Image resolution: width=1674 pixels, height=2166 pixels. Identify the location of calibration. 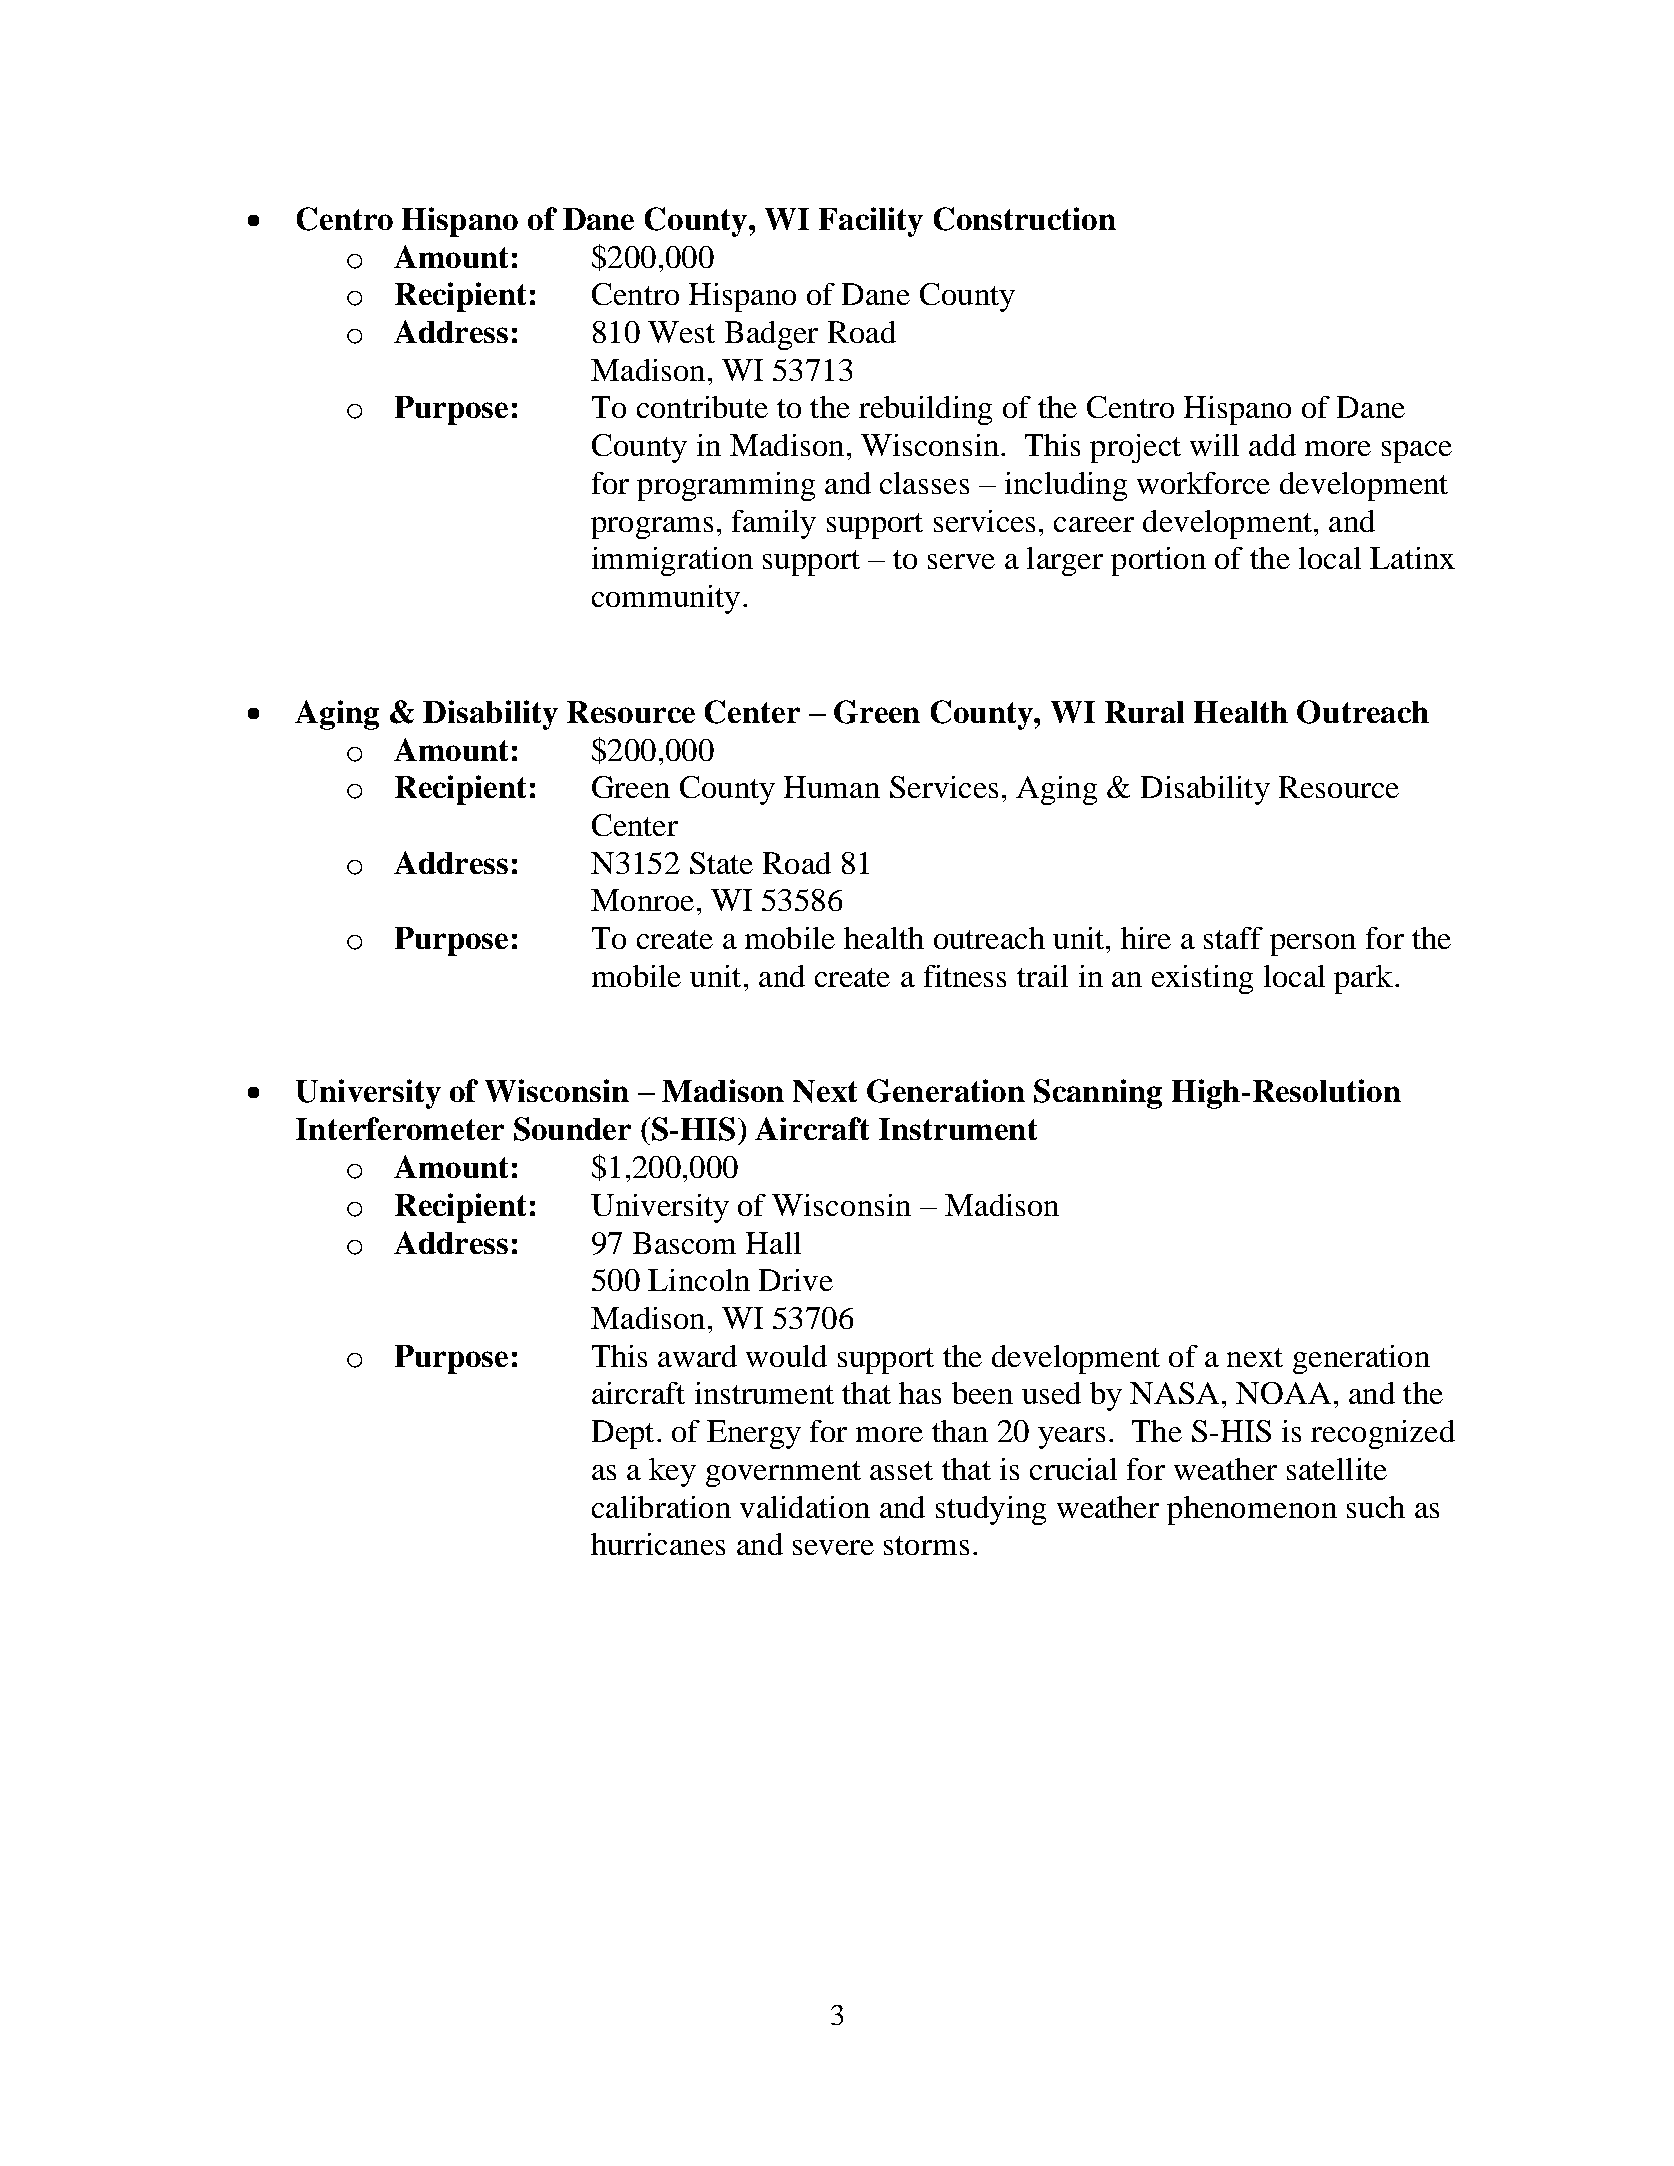
(661, 1507).
